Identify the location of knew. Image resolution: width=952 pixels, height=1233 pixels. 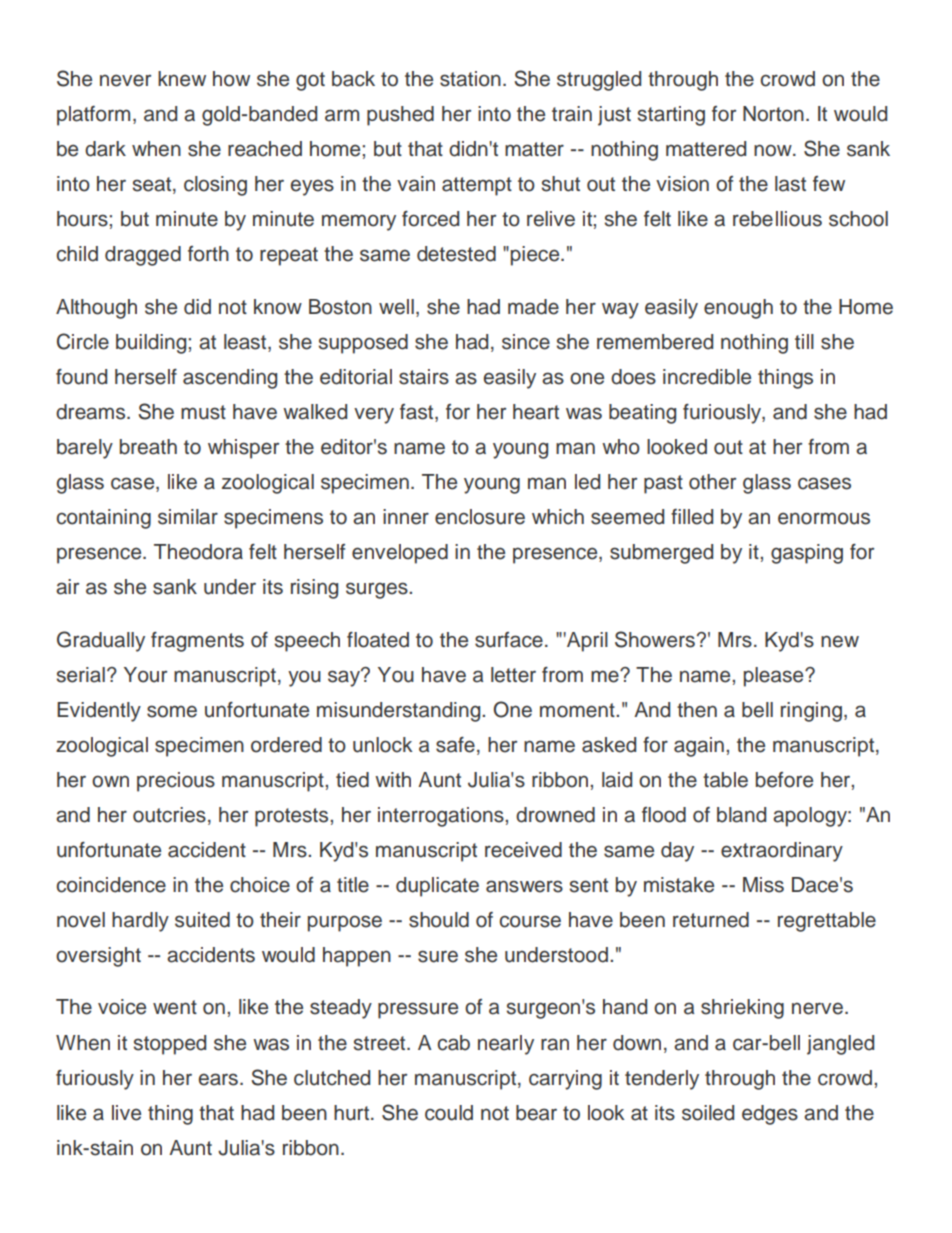
(182, 79).
